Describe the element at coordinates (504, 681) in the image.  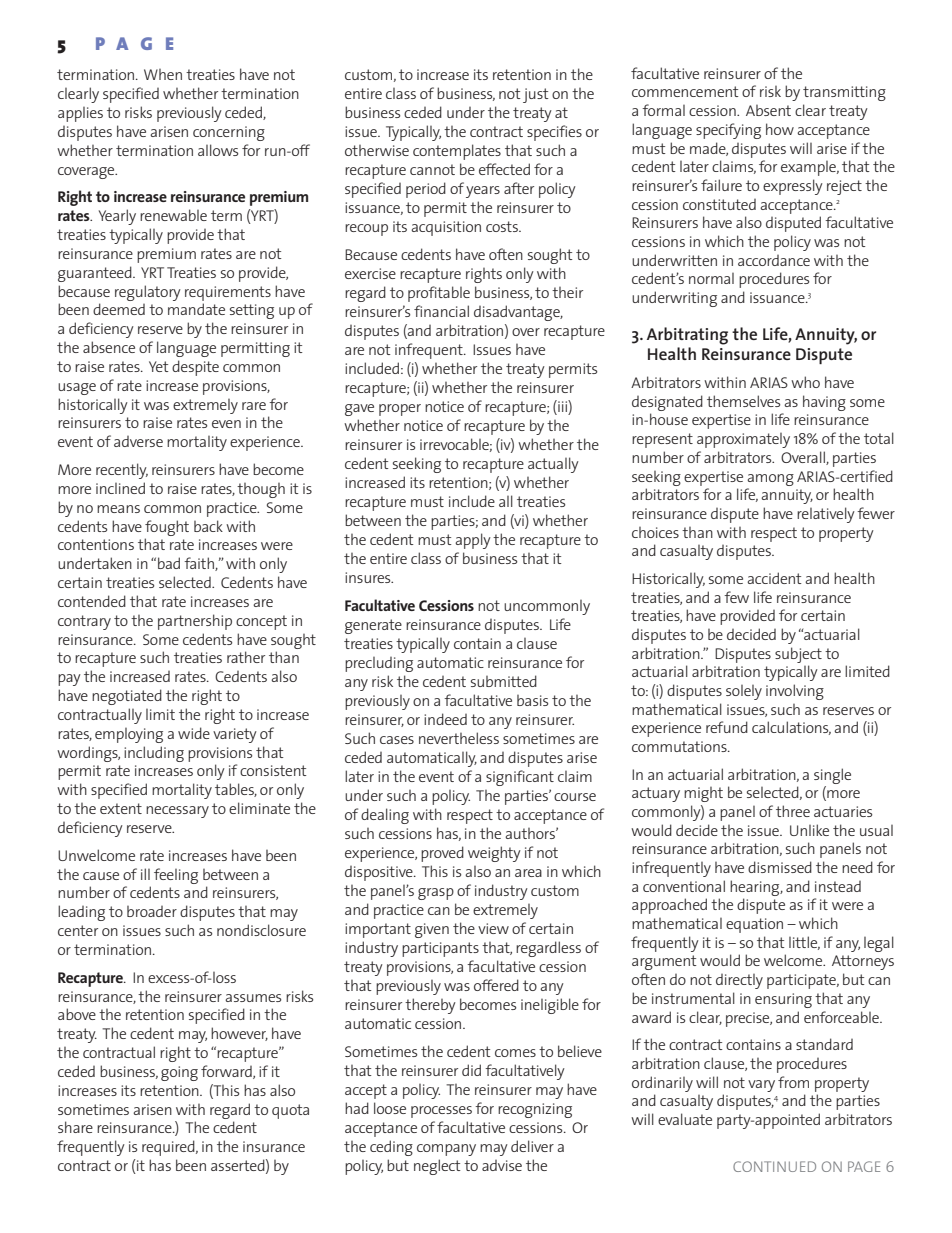
I see `submitted` at that location.
